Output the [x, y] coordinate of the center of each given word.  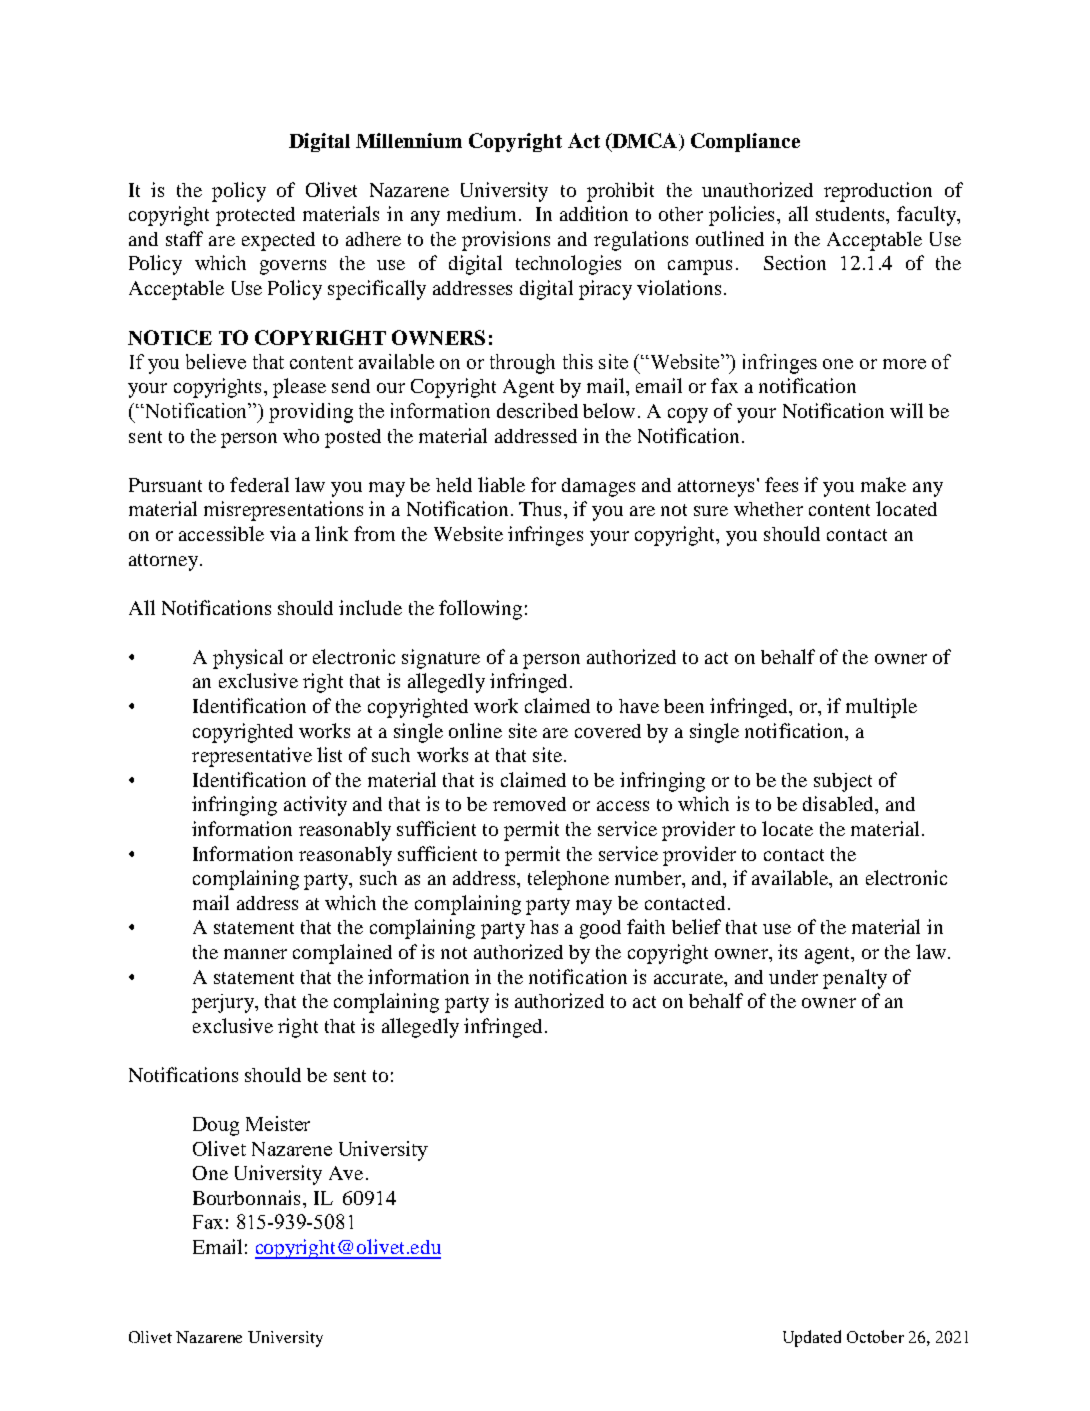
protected [255, 216]
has [544, 927]
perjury [224, 1003]
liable [501, 484]
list [329, 754]
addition [594, 213]
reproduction [878, 192]
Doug [216, 1126]
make [883, 484]
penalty [855, 979]
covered [608, 731]
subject [843, 782]
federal [259, 484]
